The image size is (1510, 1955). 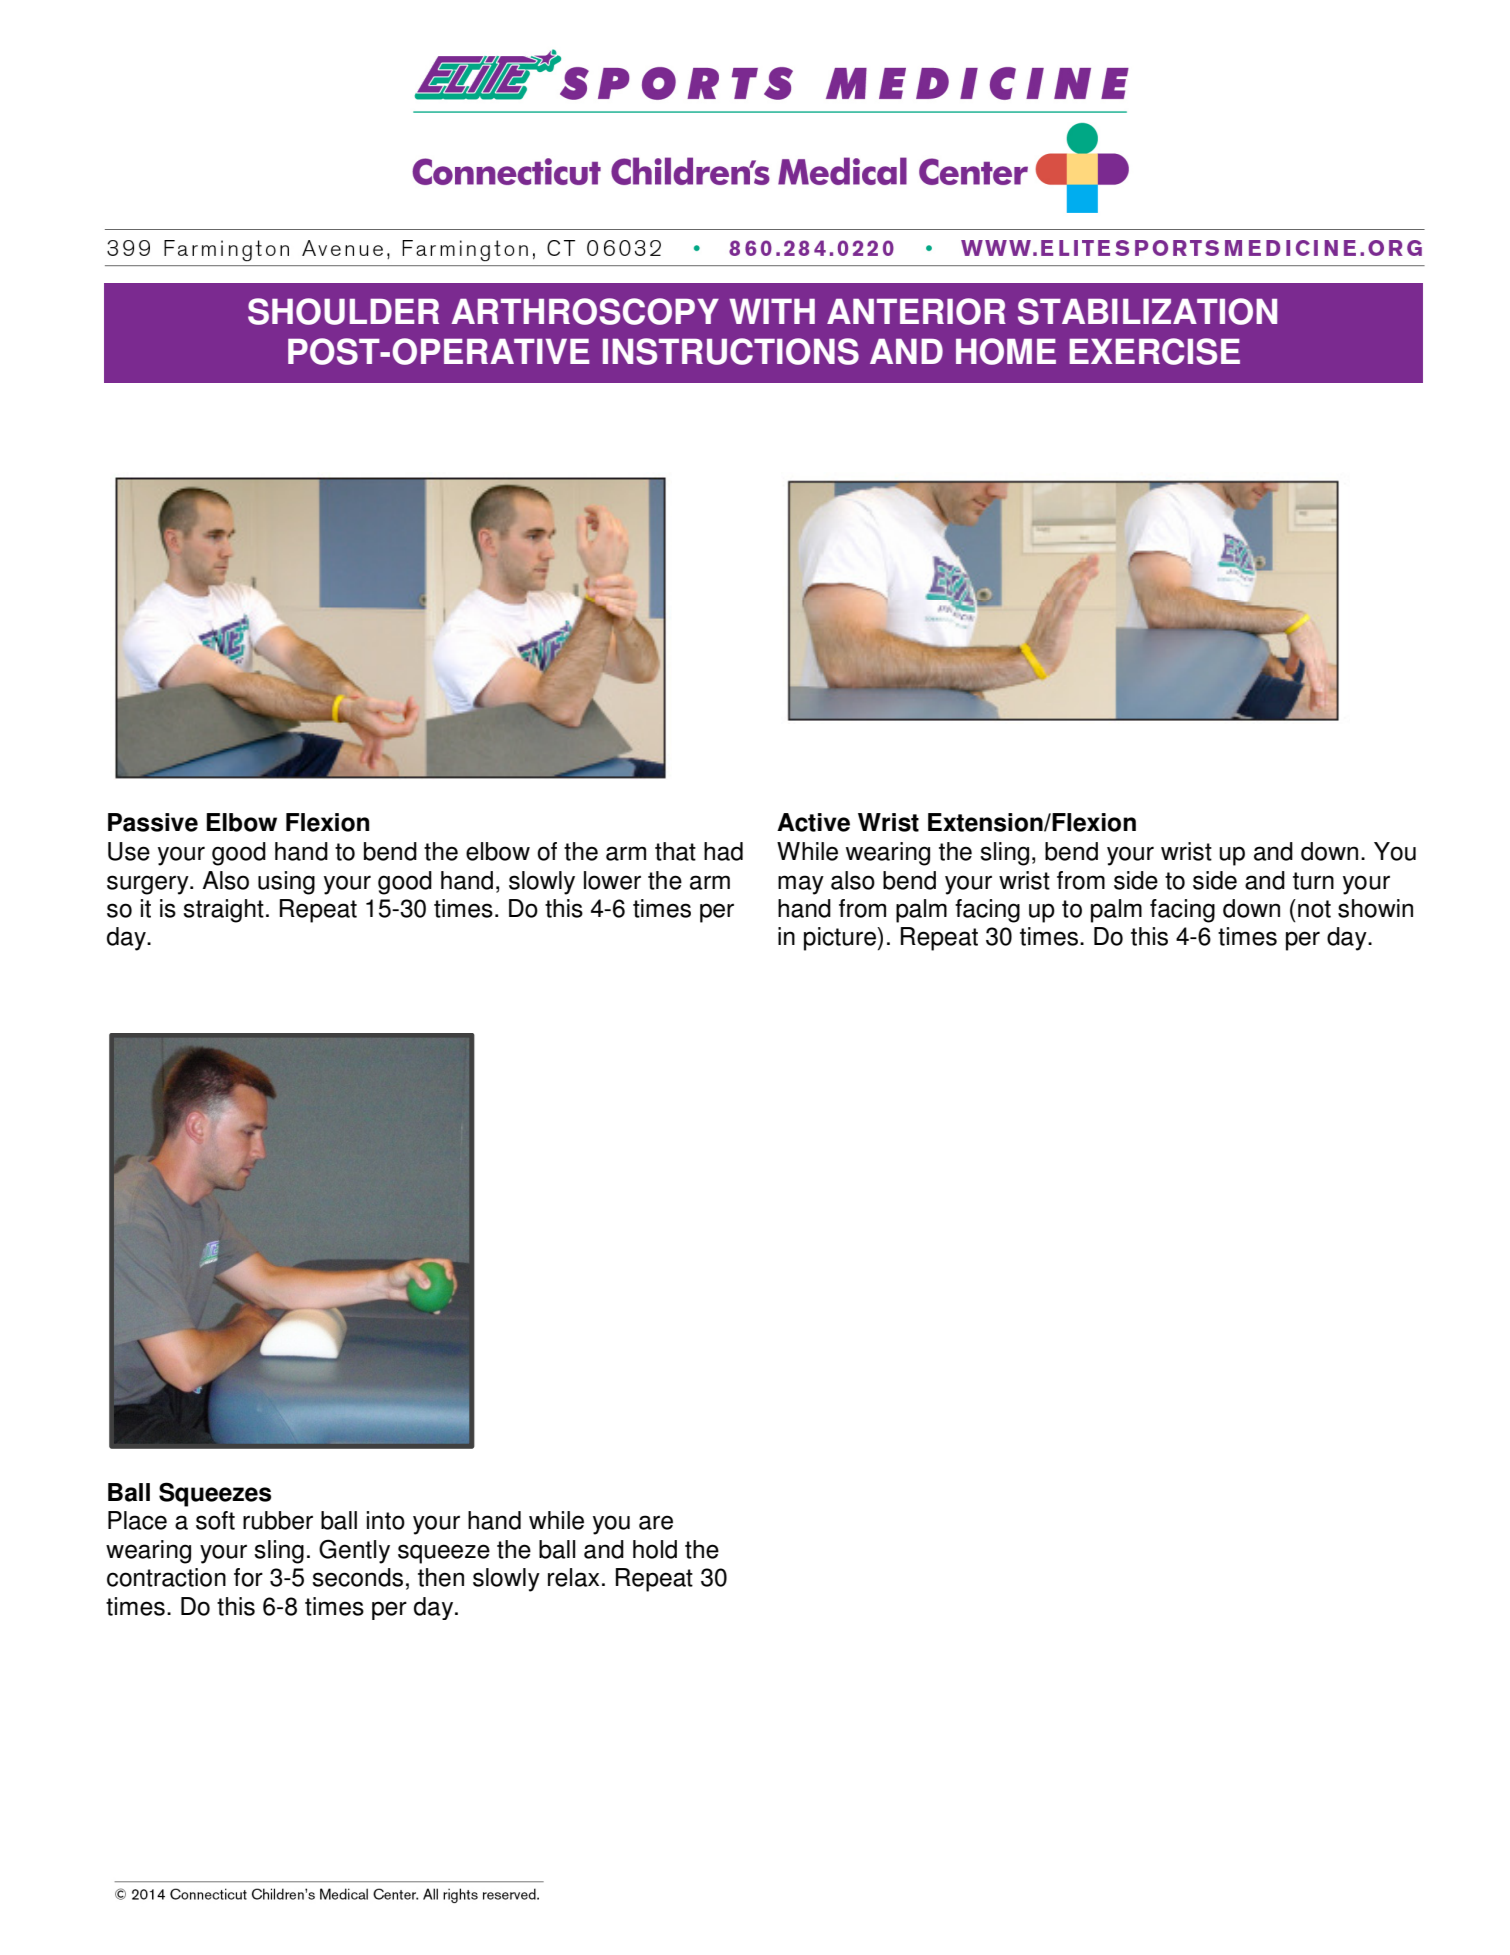 I want to click on picture, so click(x=841, y=939).
